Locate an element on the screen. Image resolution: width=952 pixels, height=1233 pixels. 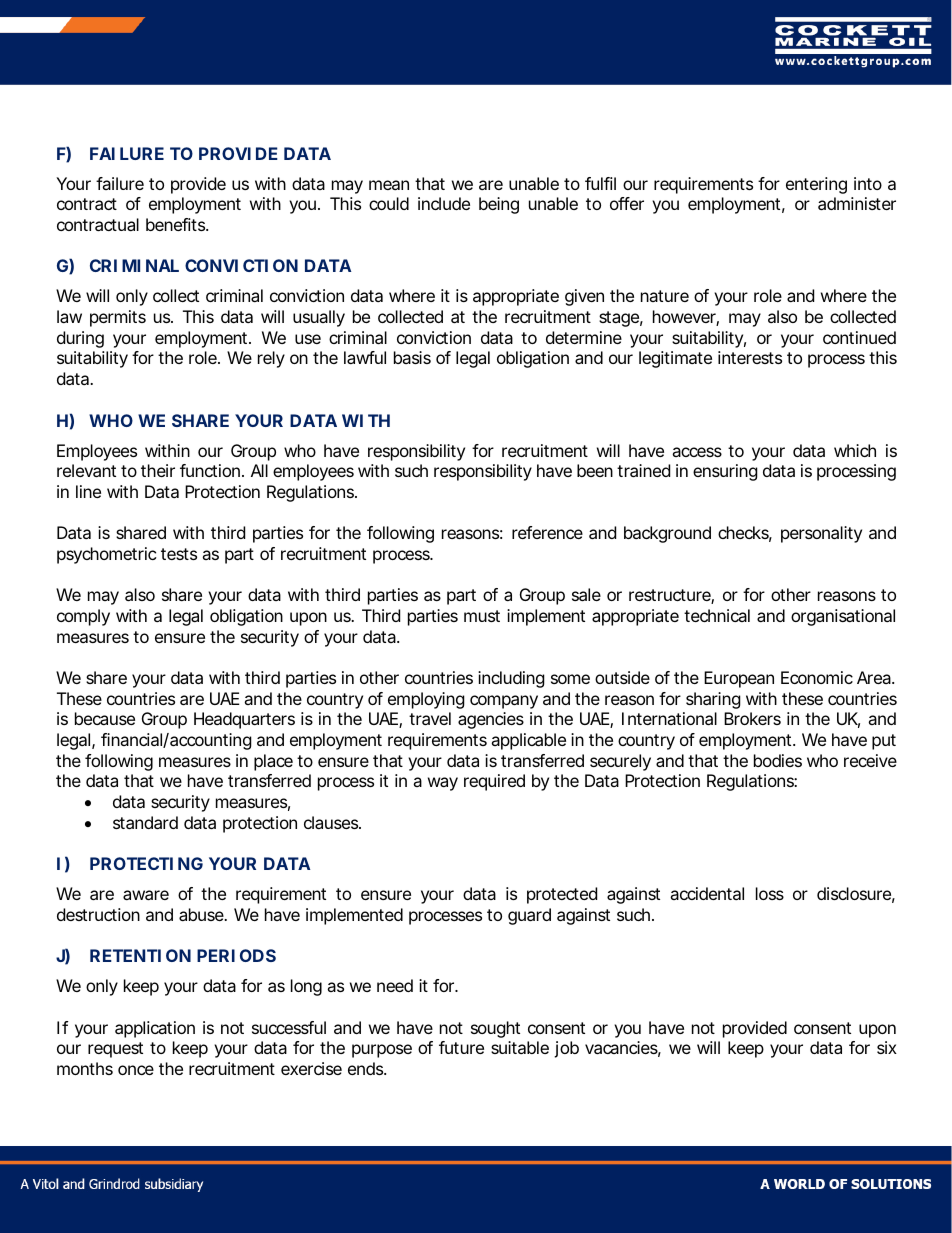
loss is located at coordinates (770, 893).
